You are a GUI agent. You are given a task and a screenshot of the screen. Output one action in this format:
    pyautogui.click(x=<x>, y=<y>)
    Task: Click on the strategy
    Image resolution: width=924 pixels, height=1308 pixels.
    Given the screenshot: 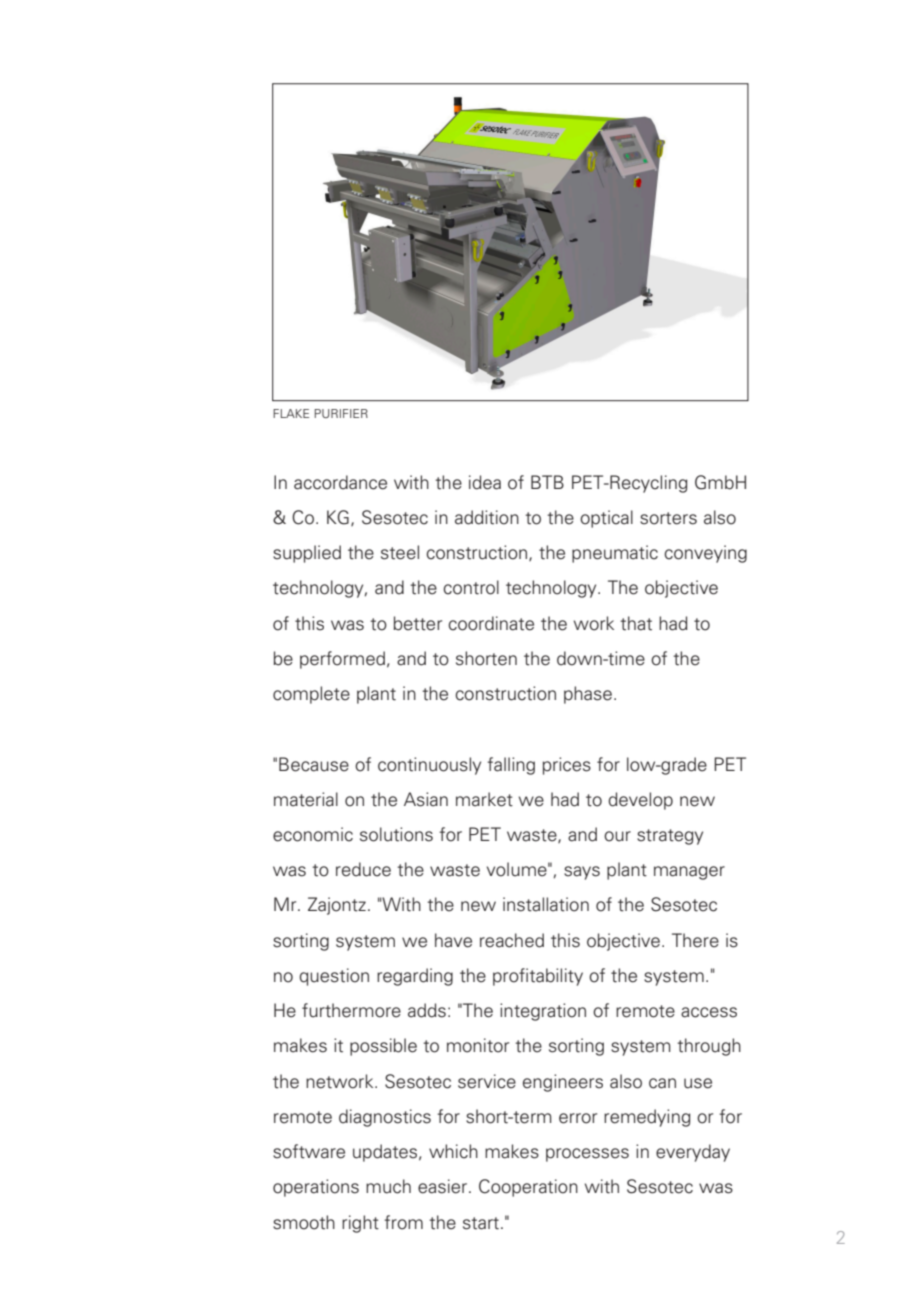 What is the action you would take?
    pyautogui.click(x=670, y=837)
